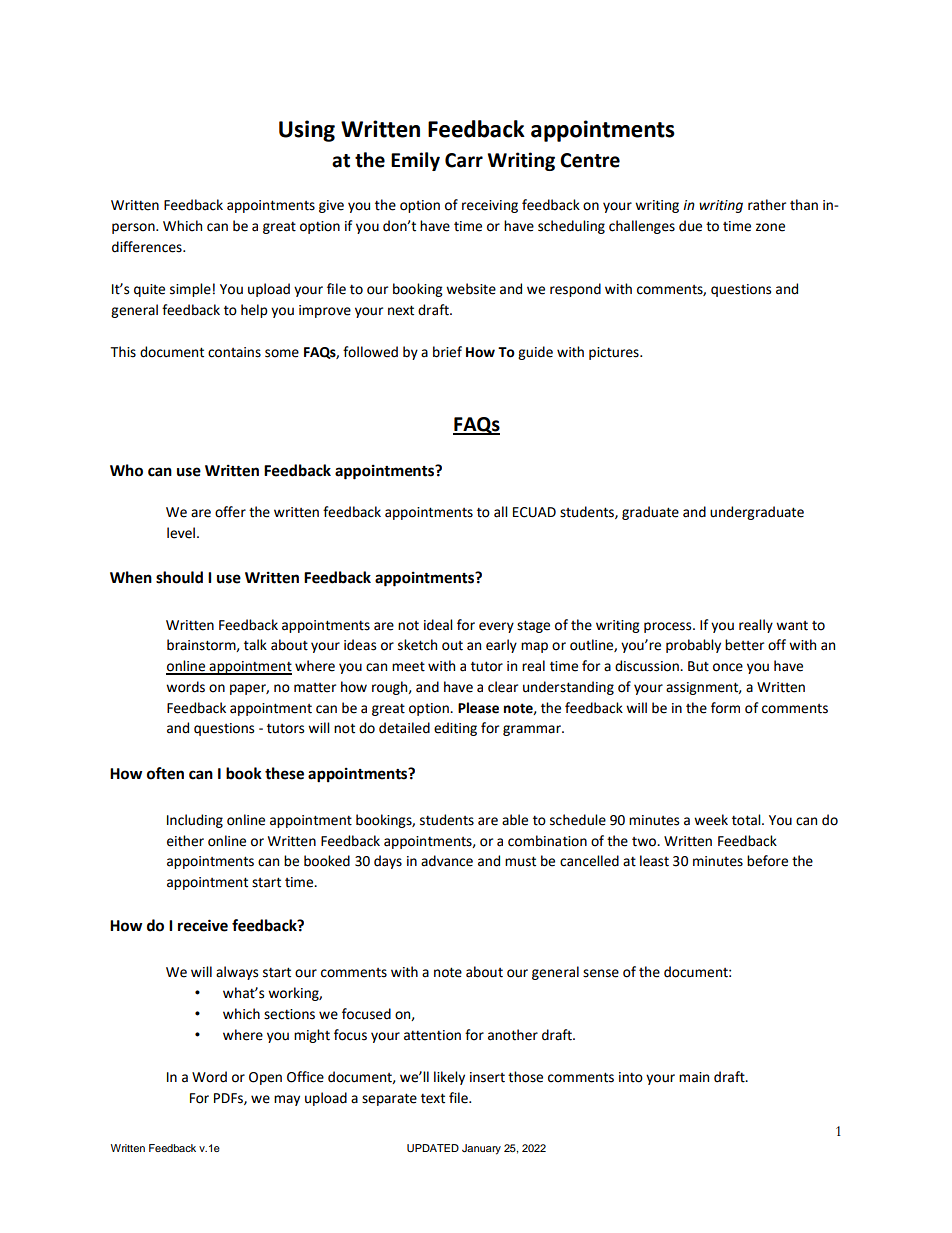 This image has height=1233, width=952. What do you see at coordinates (195, 821) in the image?
I see `Including` at bounding box center [195, 821].
